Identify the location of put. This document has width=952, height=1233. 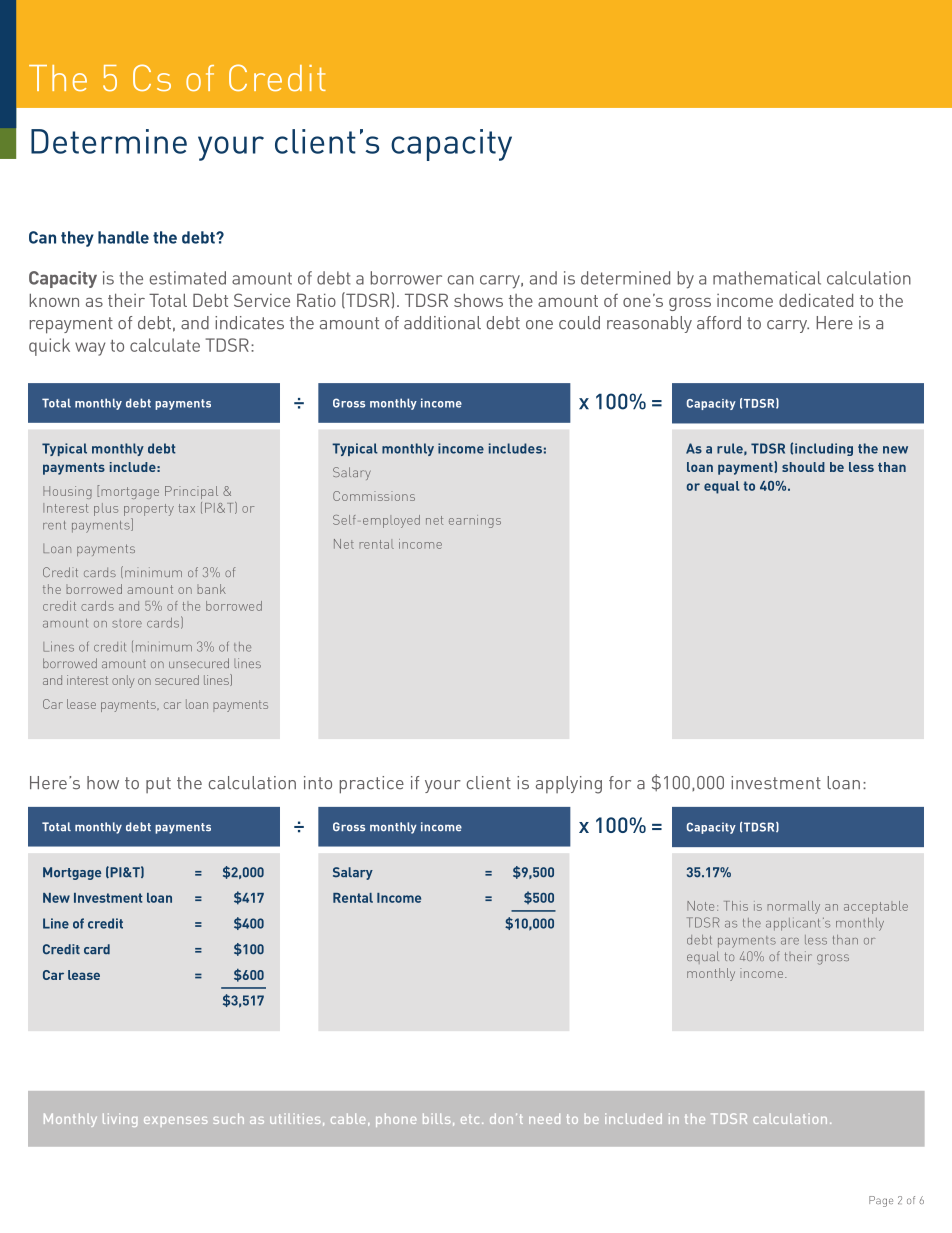
(158, 785).
